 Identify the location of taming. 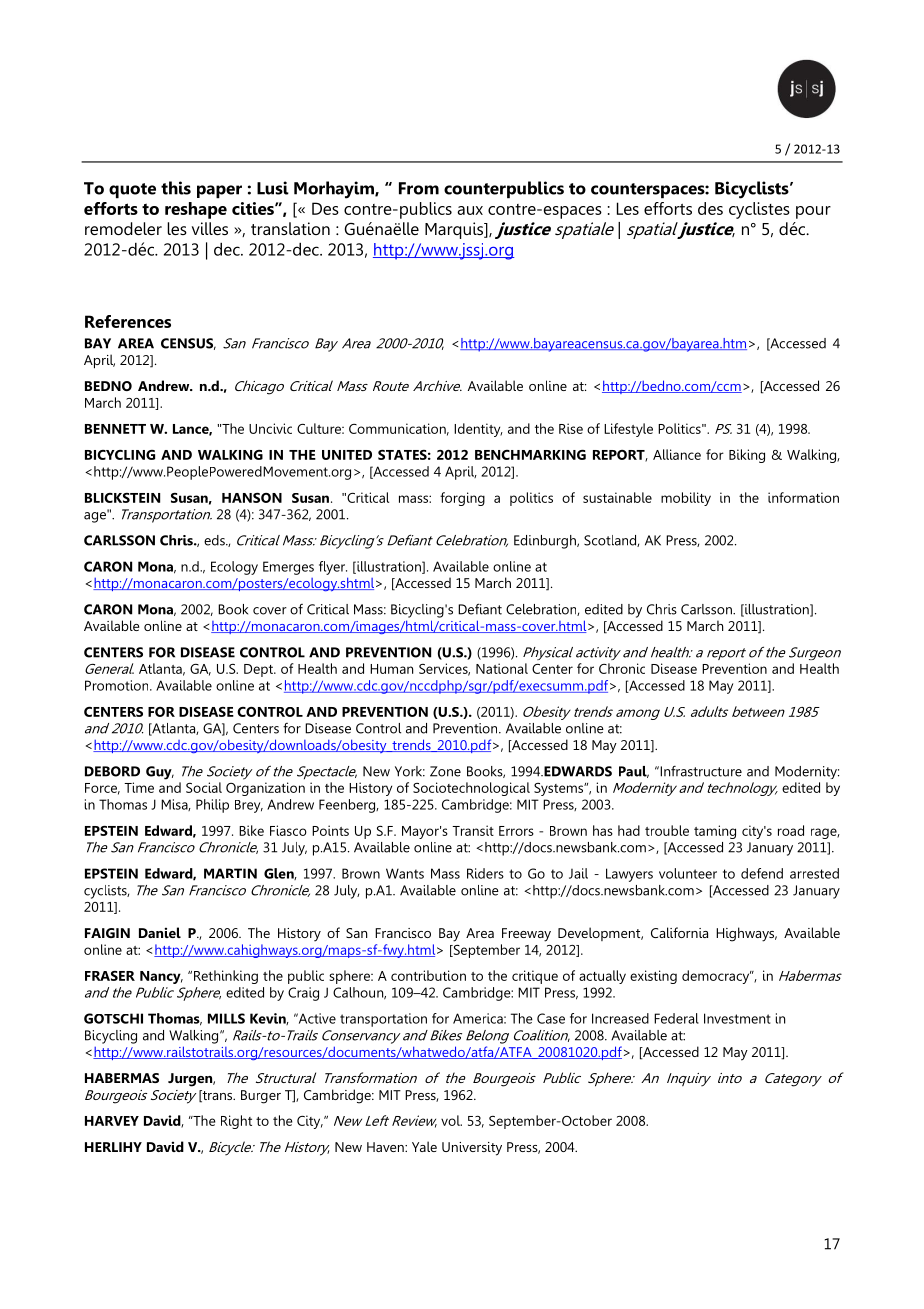
(715, 832).
